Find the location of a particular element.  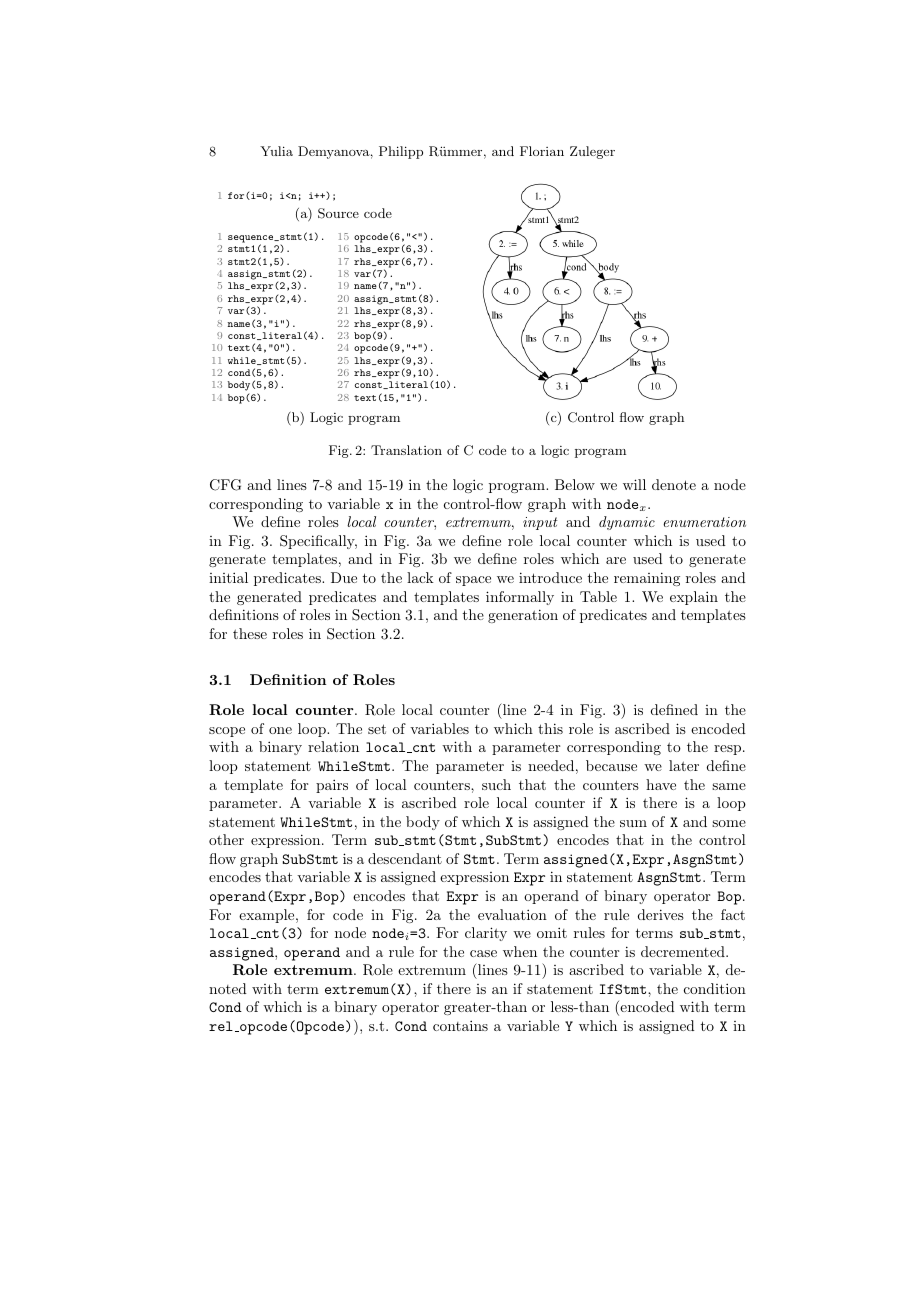

Florian is located at coordinates (542, 151).
